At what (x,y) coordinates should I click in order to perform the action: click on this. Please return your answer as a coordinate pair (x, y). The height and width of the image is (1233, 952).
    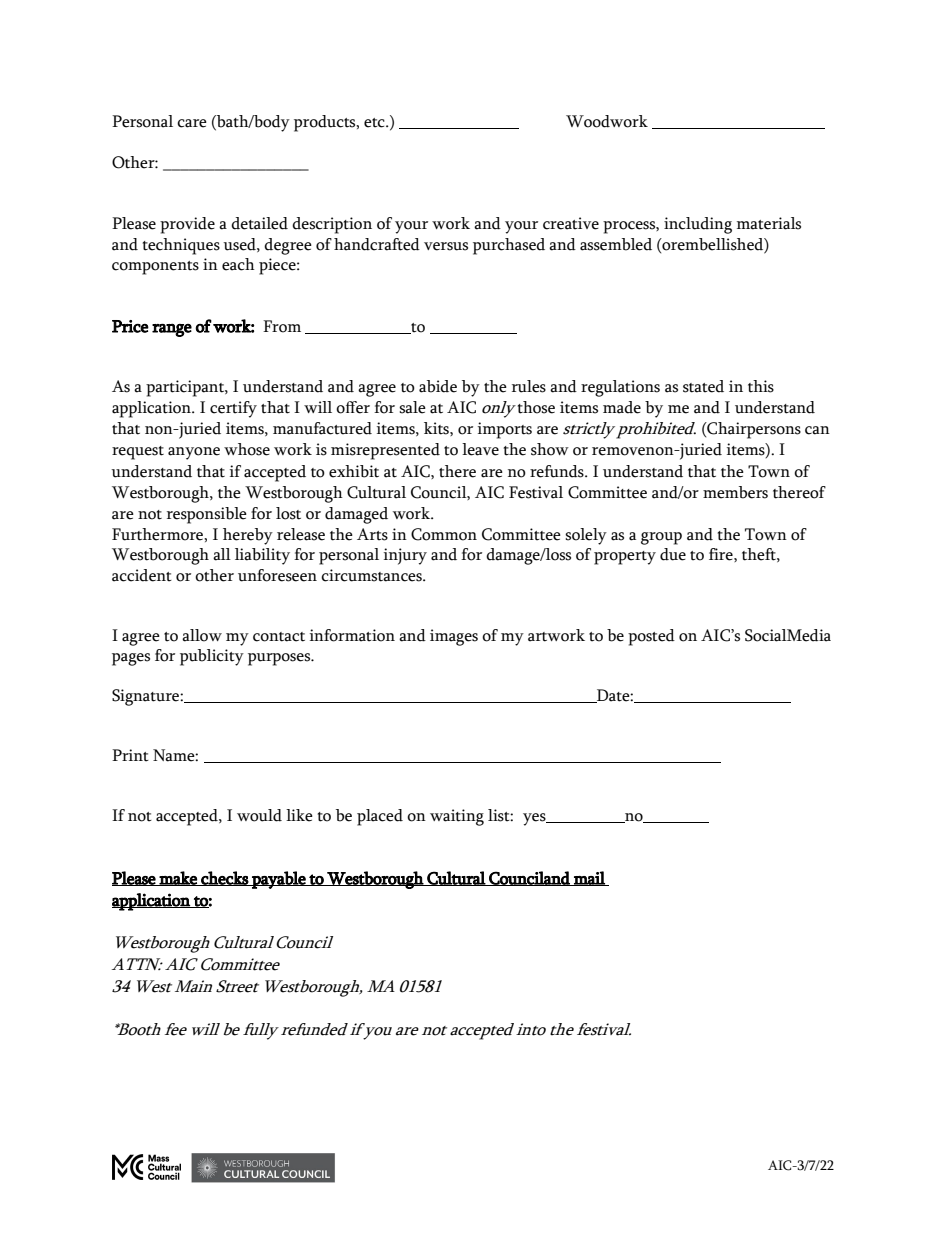
    Looking at the image, I should click on (761, 386).
